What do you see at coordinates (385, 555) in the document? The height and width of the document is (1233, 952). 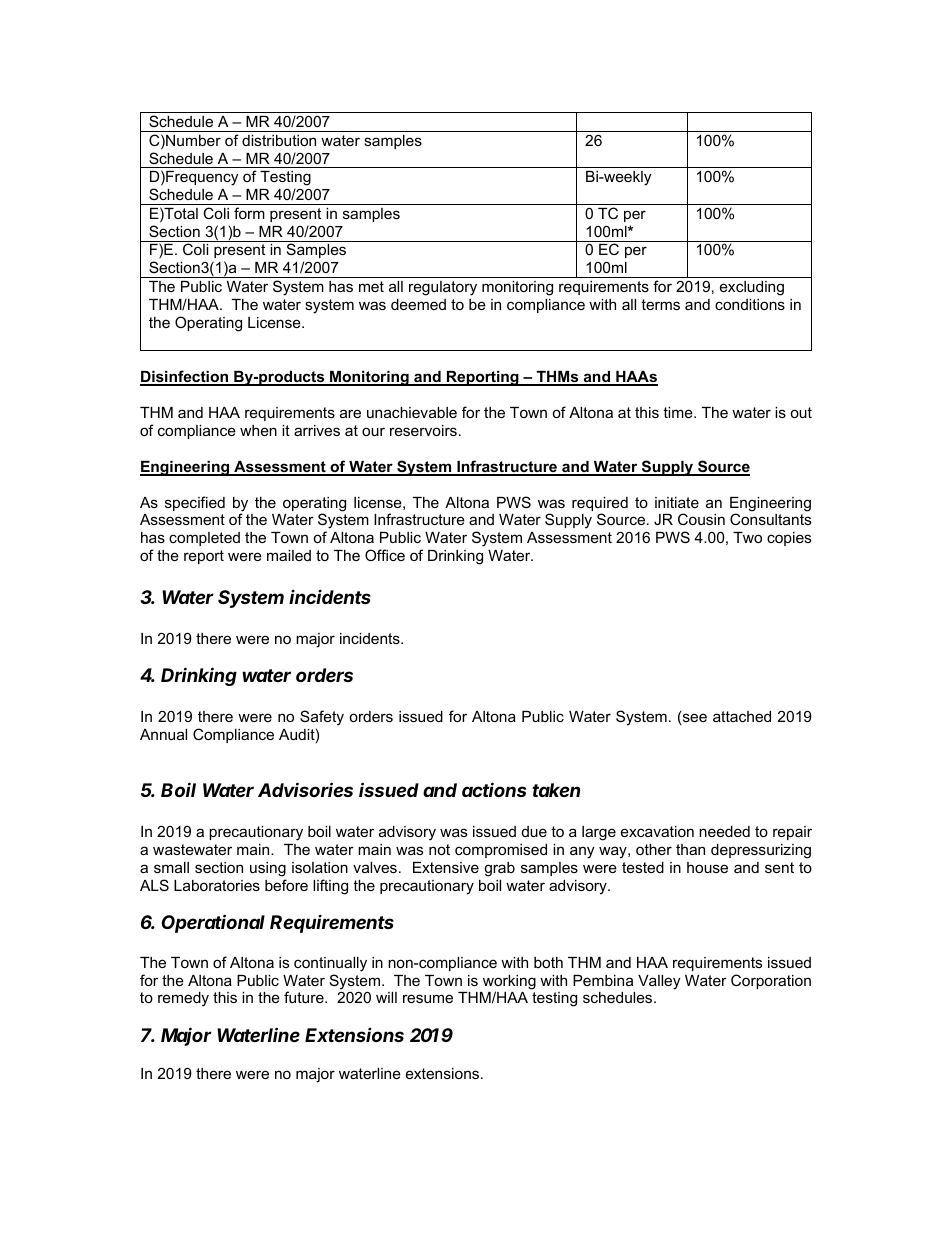 I see `Office` at bounding box center [385, 555].
